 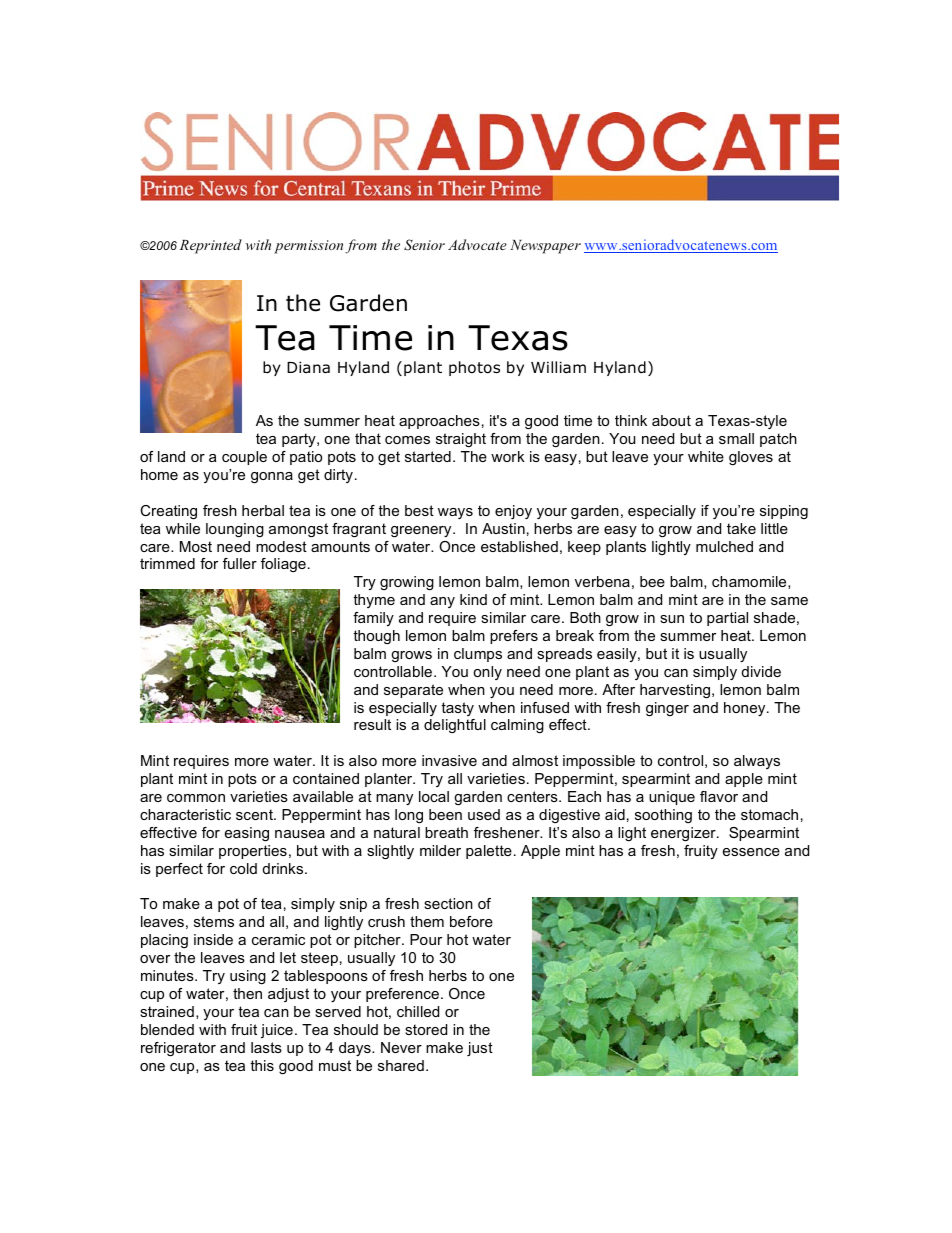 What do you see at coordinates (508, 456) in the page?
I see `work` at bounding box center [508, 456].
